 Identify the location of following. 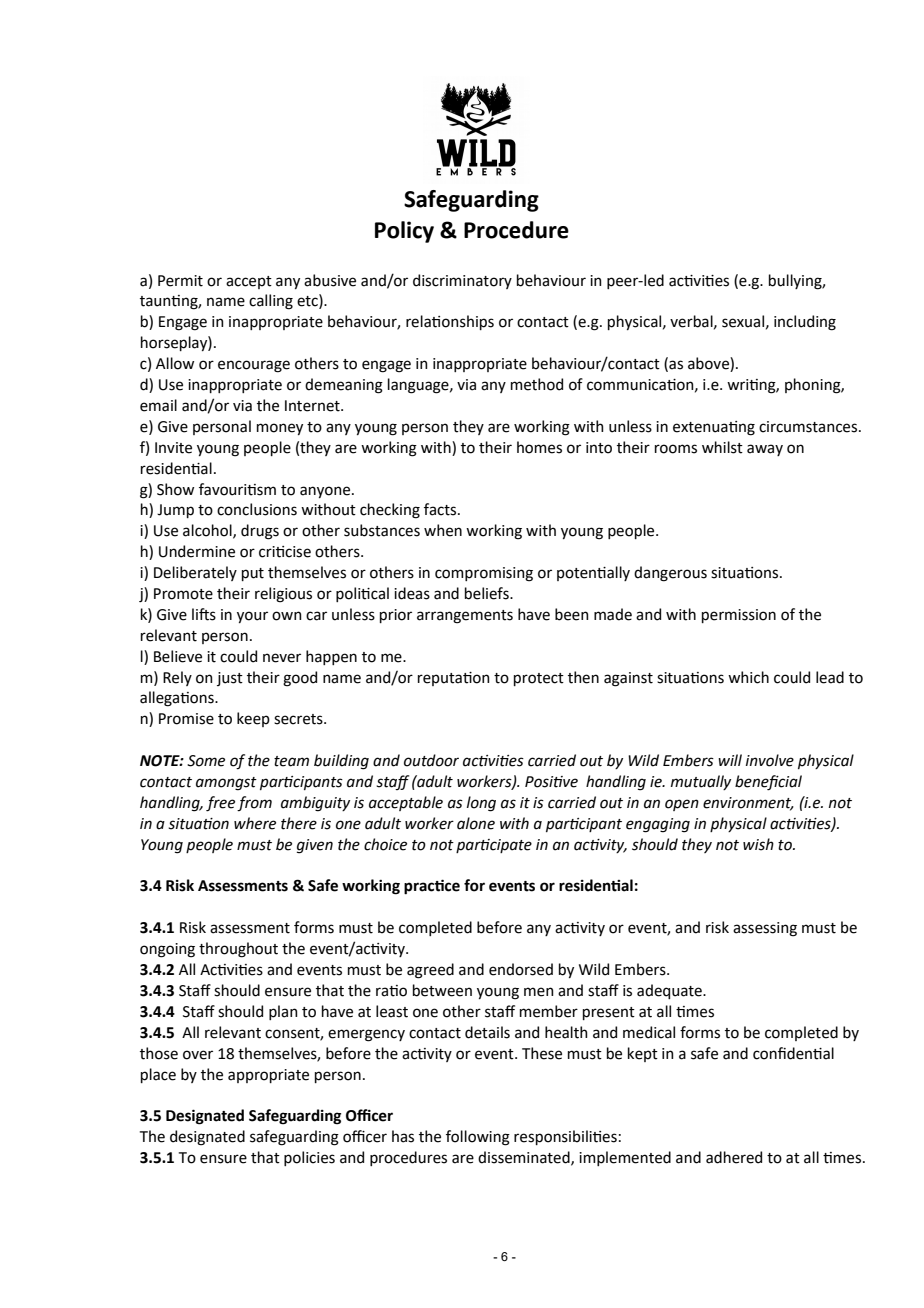
(478, 1138).
